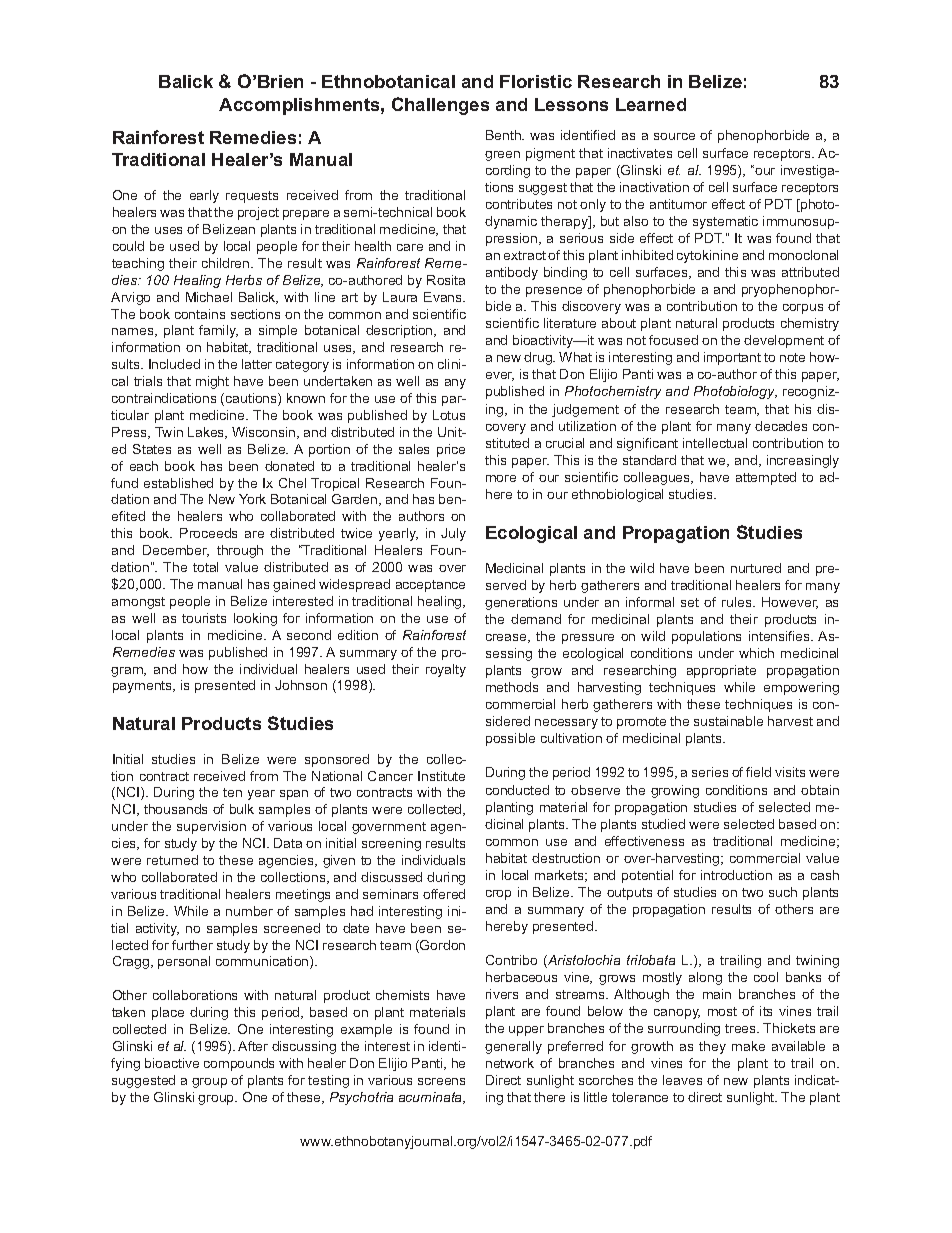 The width and height of the screenshot is (952, 1233). Describe the element at coordinates (748, 1046) in the screenshot. I see `make` at that location.
